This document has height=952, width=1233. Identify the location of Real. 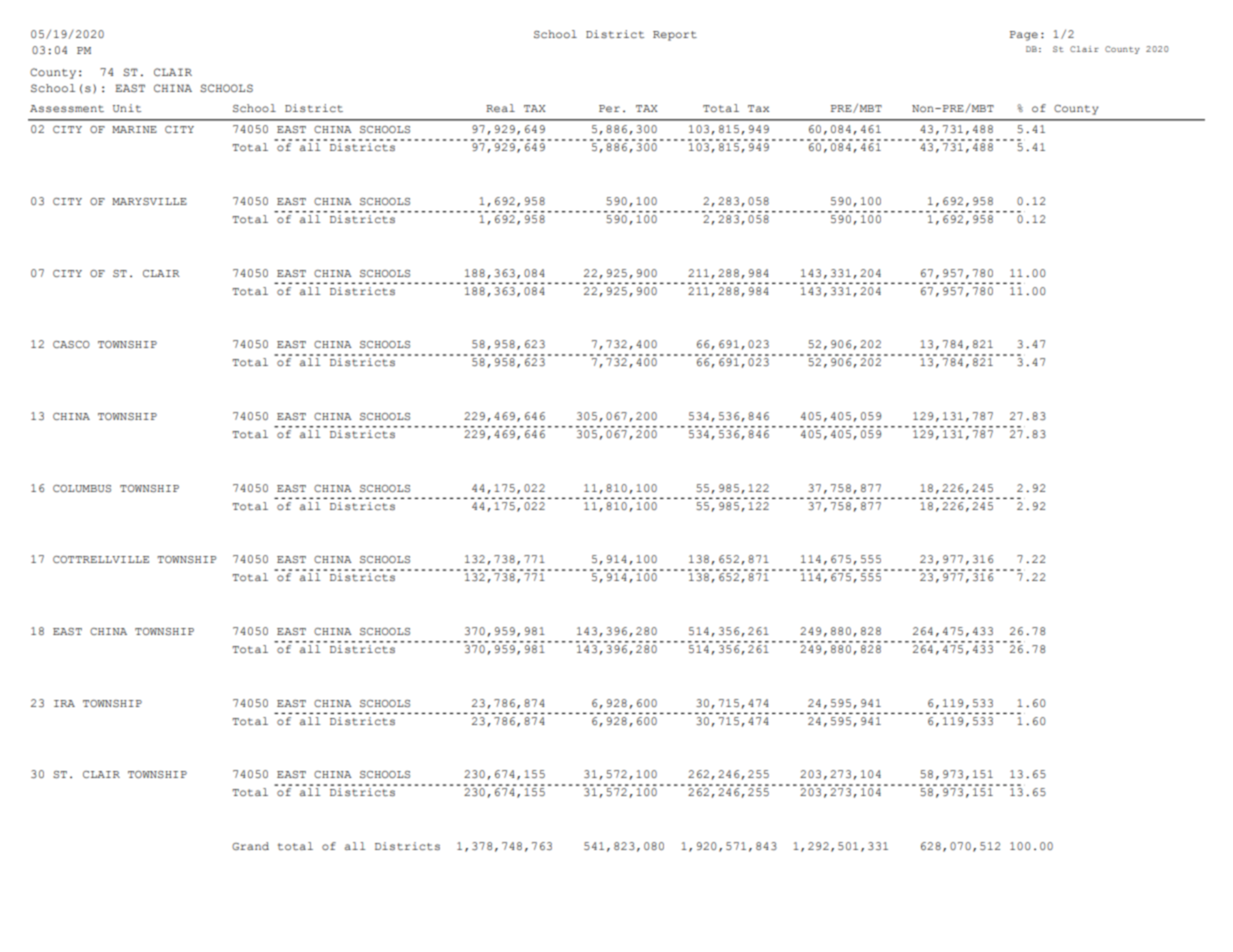
(500, 108).
